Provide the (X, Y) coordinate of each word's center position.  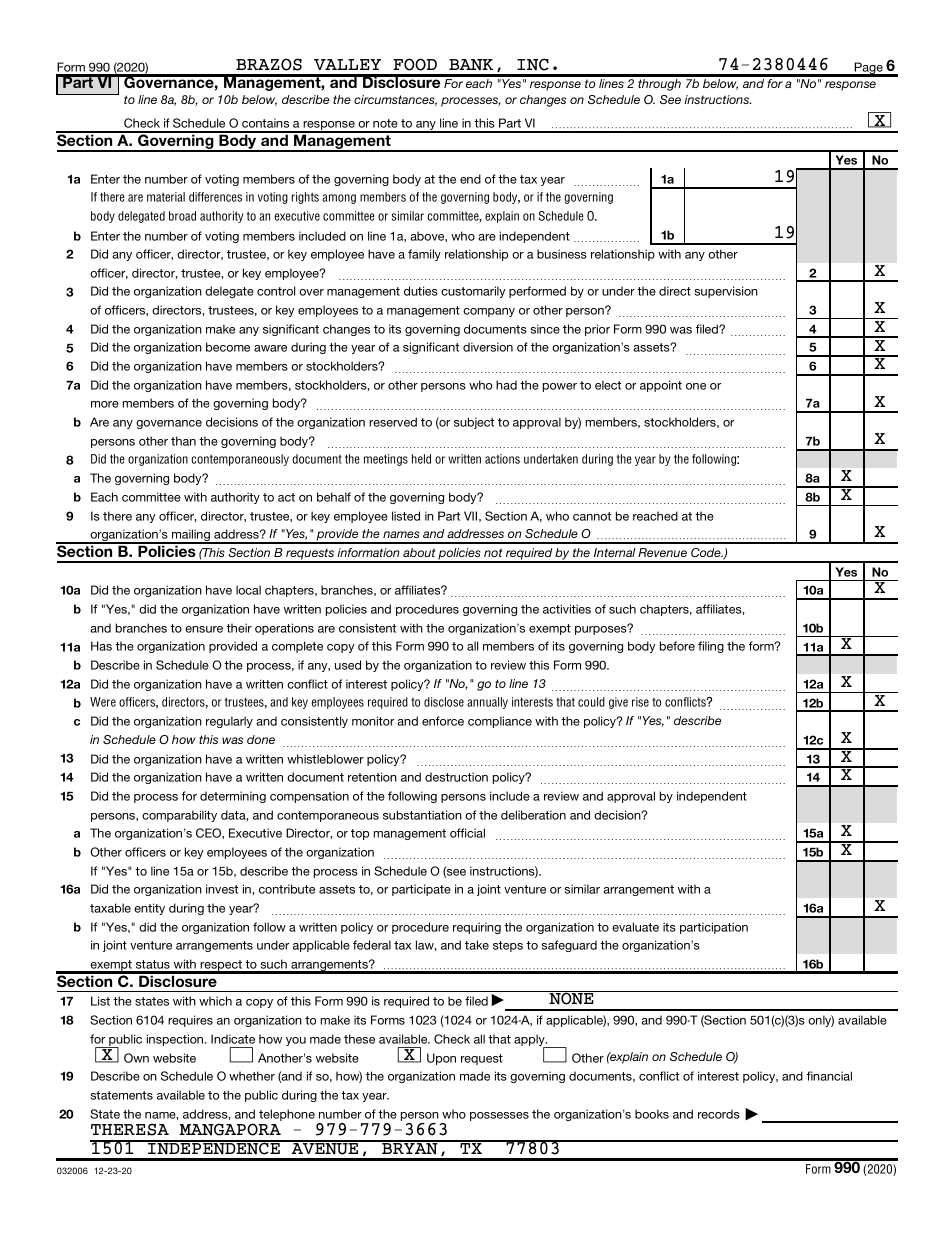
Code (707, 552)
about (419, 552)
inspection (176, 1040)
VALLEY (347, 64)
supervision (726, 292)
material (166, 197)
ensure (204, 629)
